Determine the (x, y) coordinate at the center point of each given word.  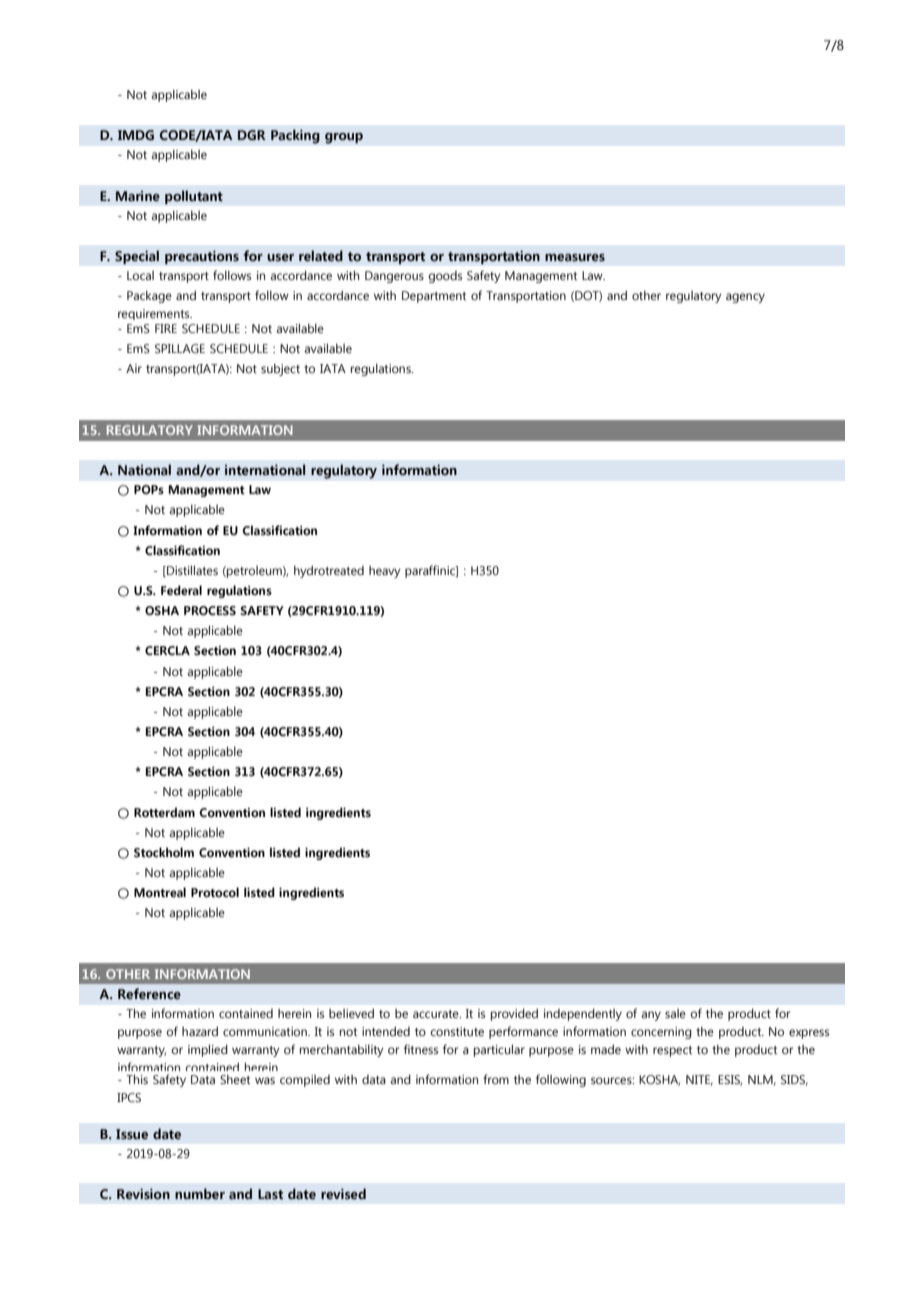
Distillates (191, 571)
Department (434, 297)
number (200, 1193)
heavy (385, 572)
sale (675, 1013)
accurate (437, 1014)
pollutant (194, 197)
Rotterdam (164, 812)
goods (445, 277)
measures (575, 258)
